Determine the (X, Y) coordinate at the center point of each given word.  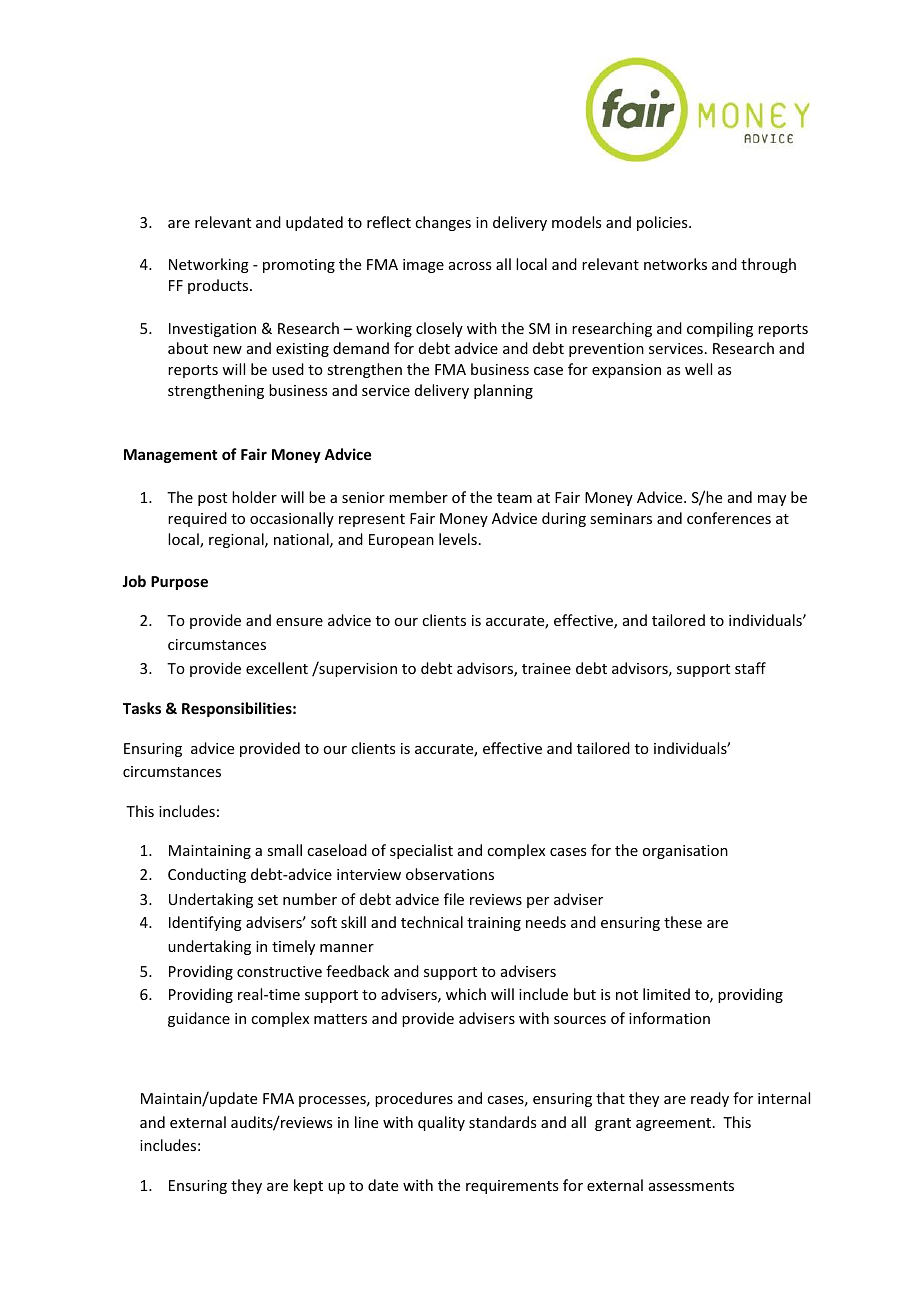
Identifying (205, 923)
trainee (546, 668)
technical (432, 922)
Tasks (142, 708)
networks (675, 264)
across (470, 266)
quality (441, 1123)
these (683, 922)
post (212, 499)
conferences (729, 518)
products (219, 286)
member (418, 497)
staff (750, 668)
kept (308, 1186)
